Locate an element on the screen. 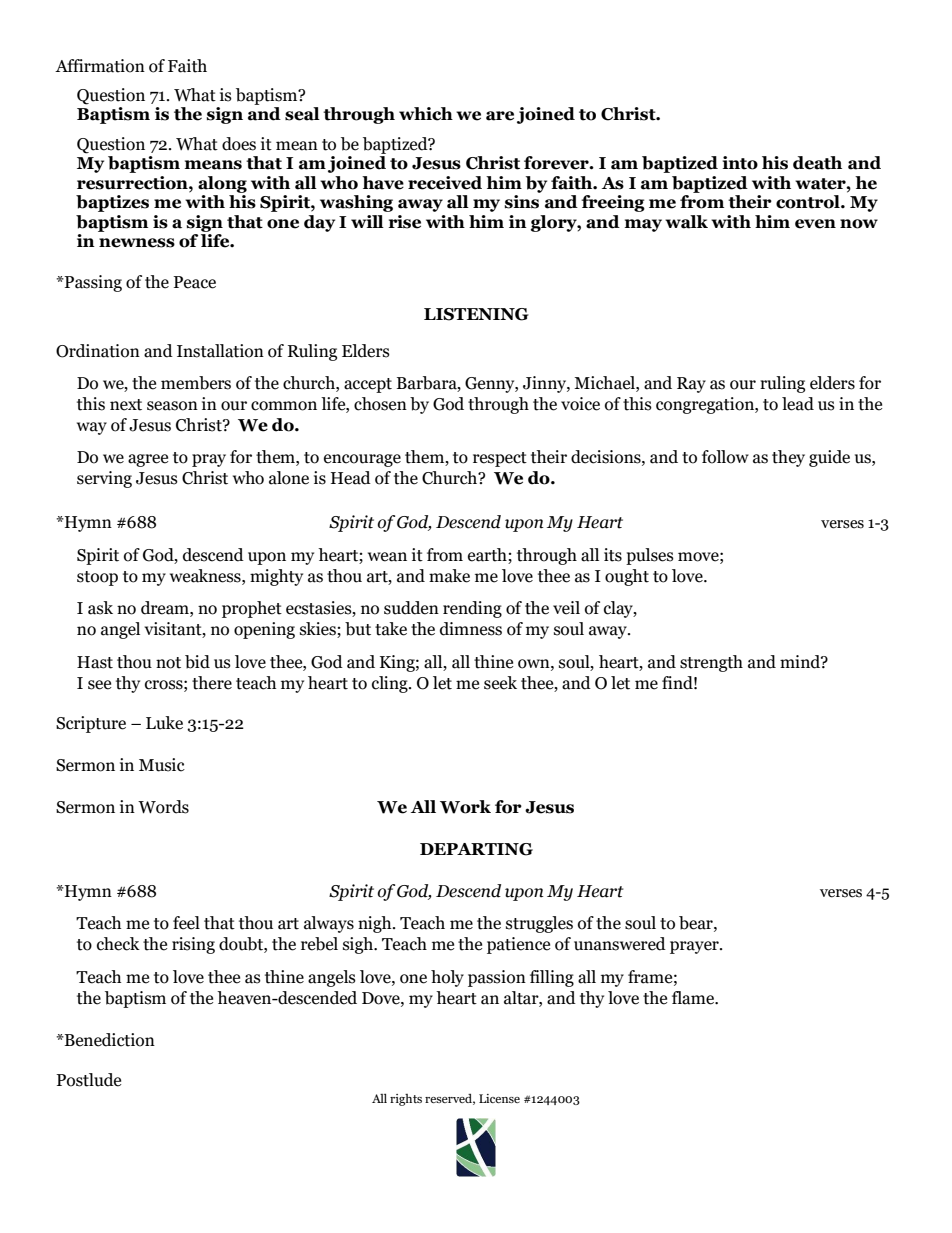  prophet is located at coordinates (252, 609).
